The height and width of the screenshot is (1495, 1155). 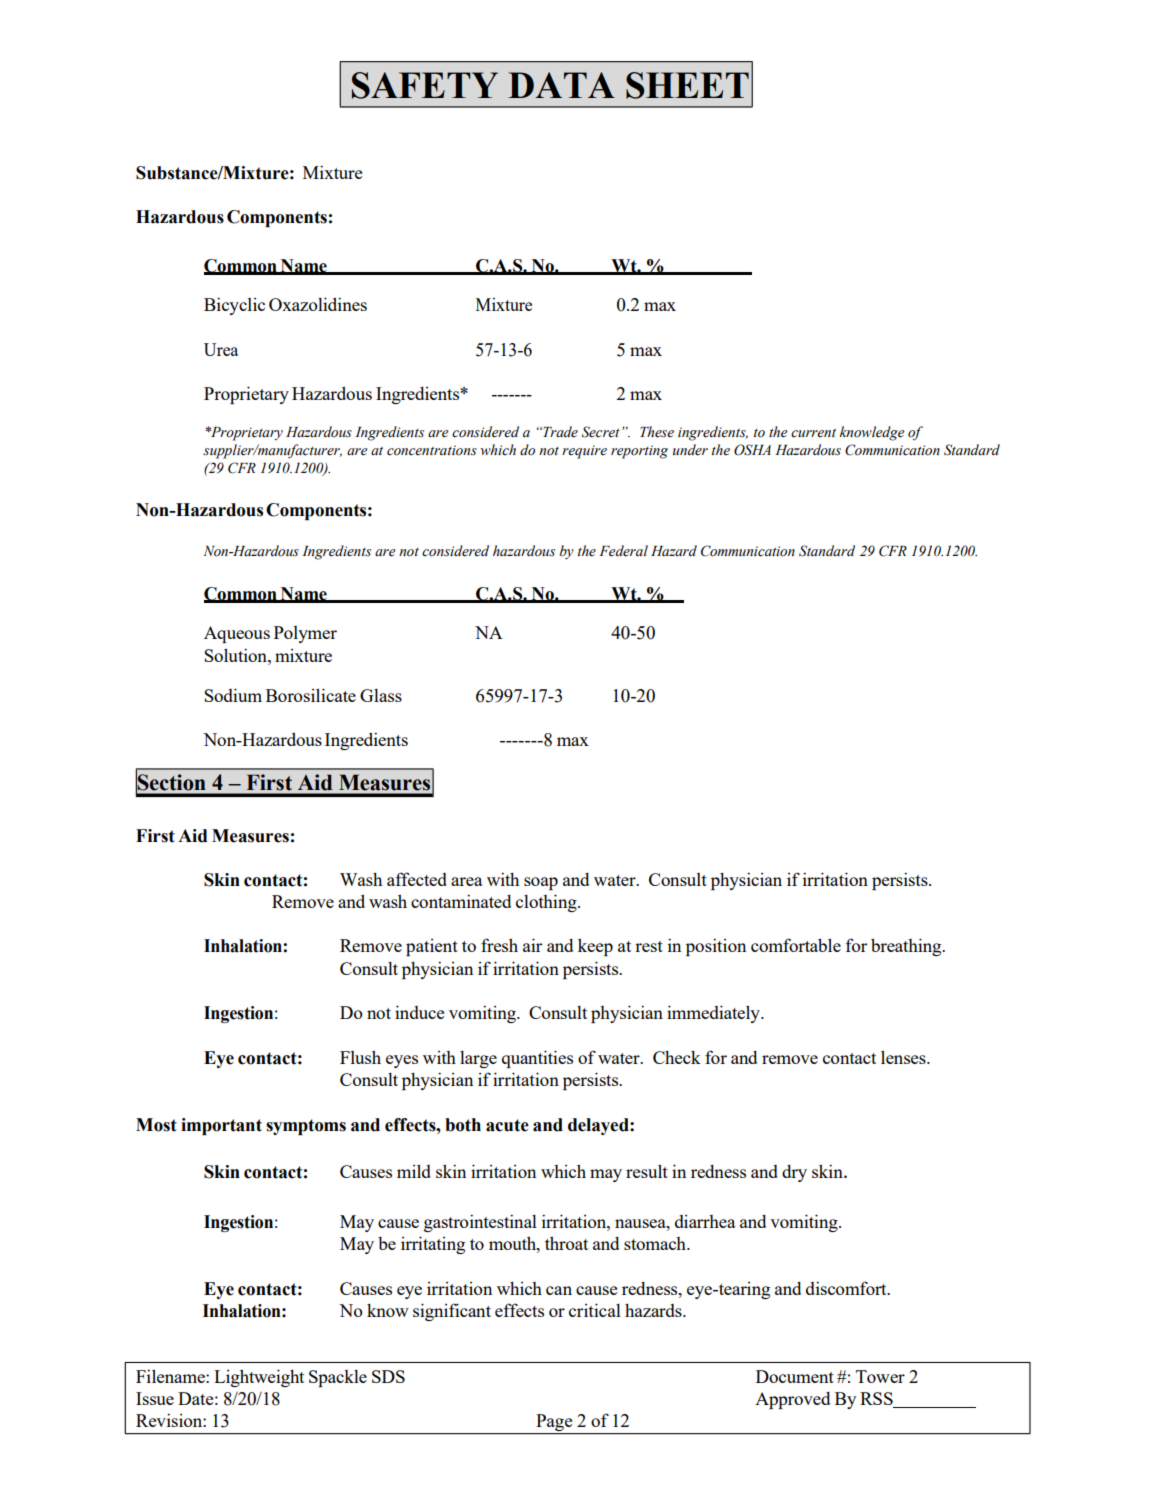 What do you see at coordinates (233, 695) in the screenshot?
I see `Sodium` at bounding box center [233, 695].
